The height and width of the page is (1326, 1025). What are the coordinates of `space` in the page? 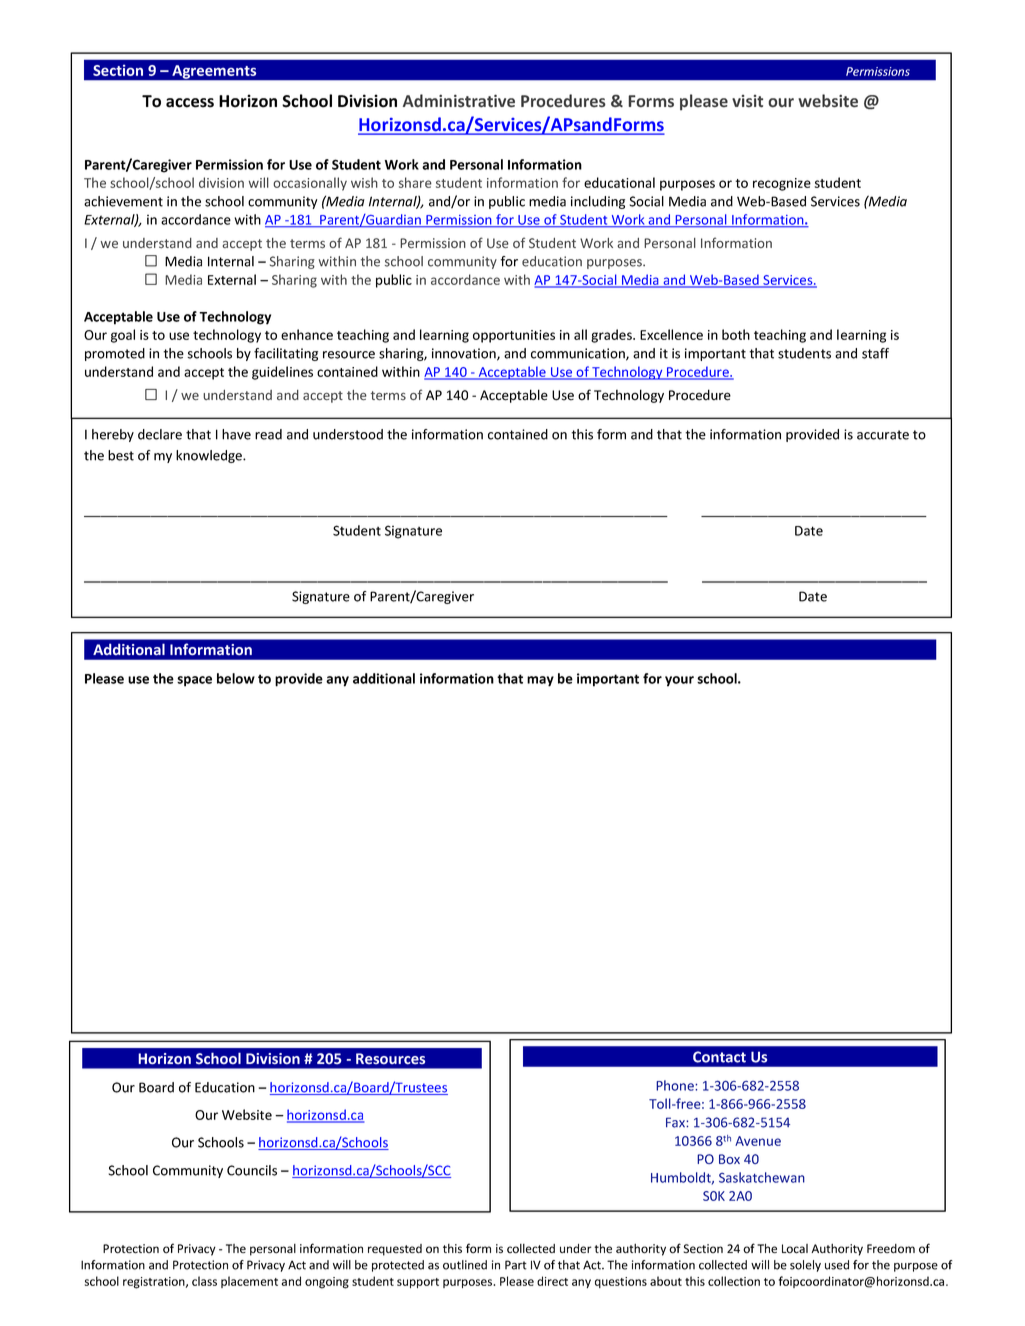 It's located at (194, 681).
